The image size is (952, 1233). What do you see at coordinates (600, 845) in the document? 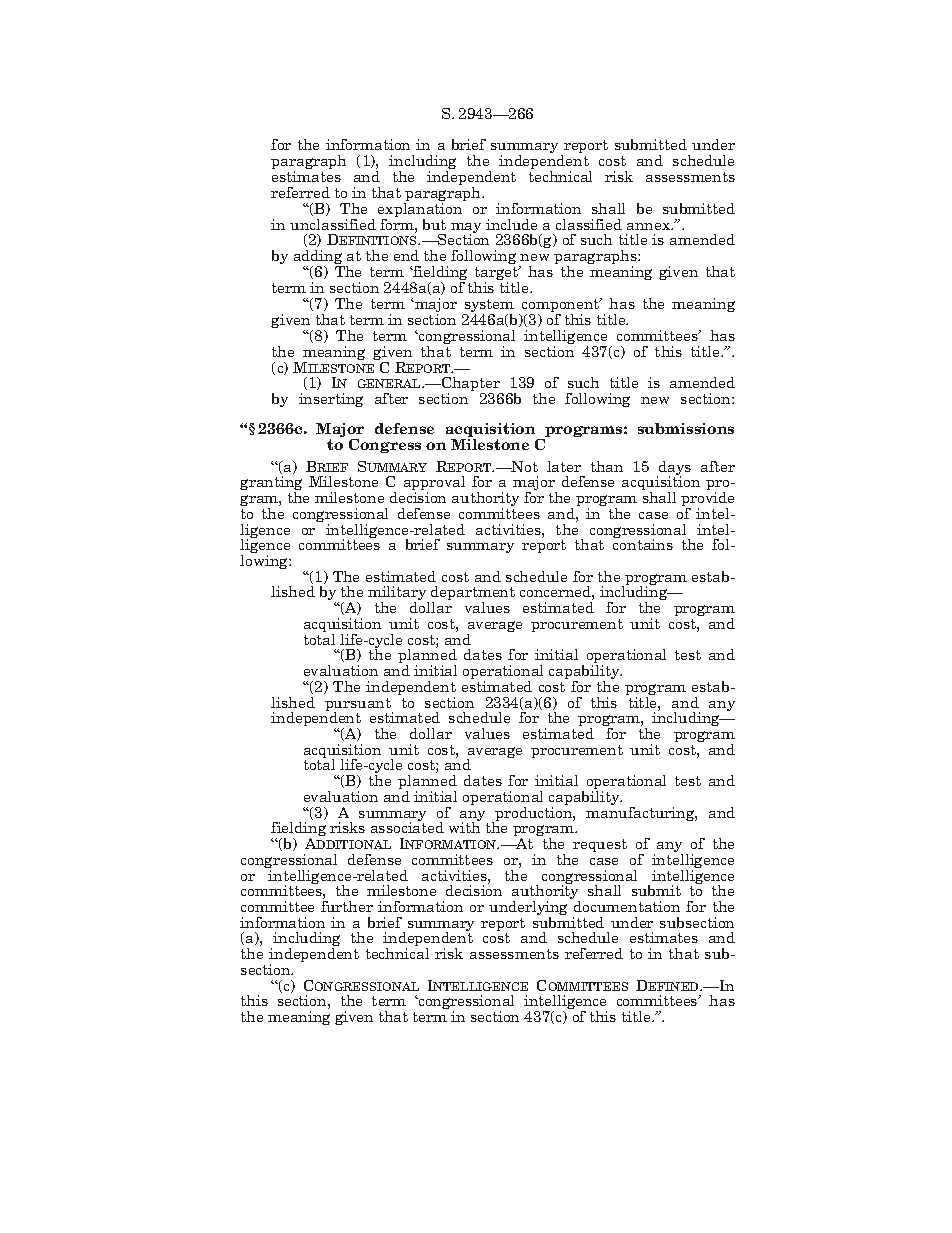
I see `request` at bounding box center [600, 845].
